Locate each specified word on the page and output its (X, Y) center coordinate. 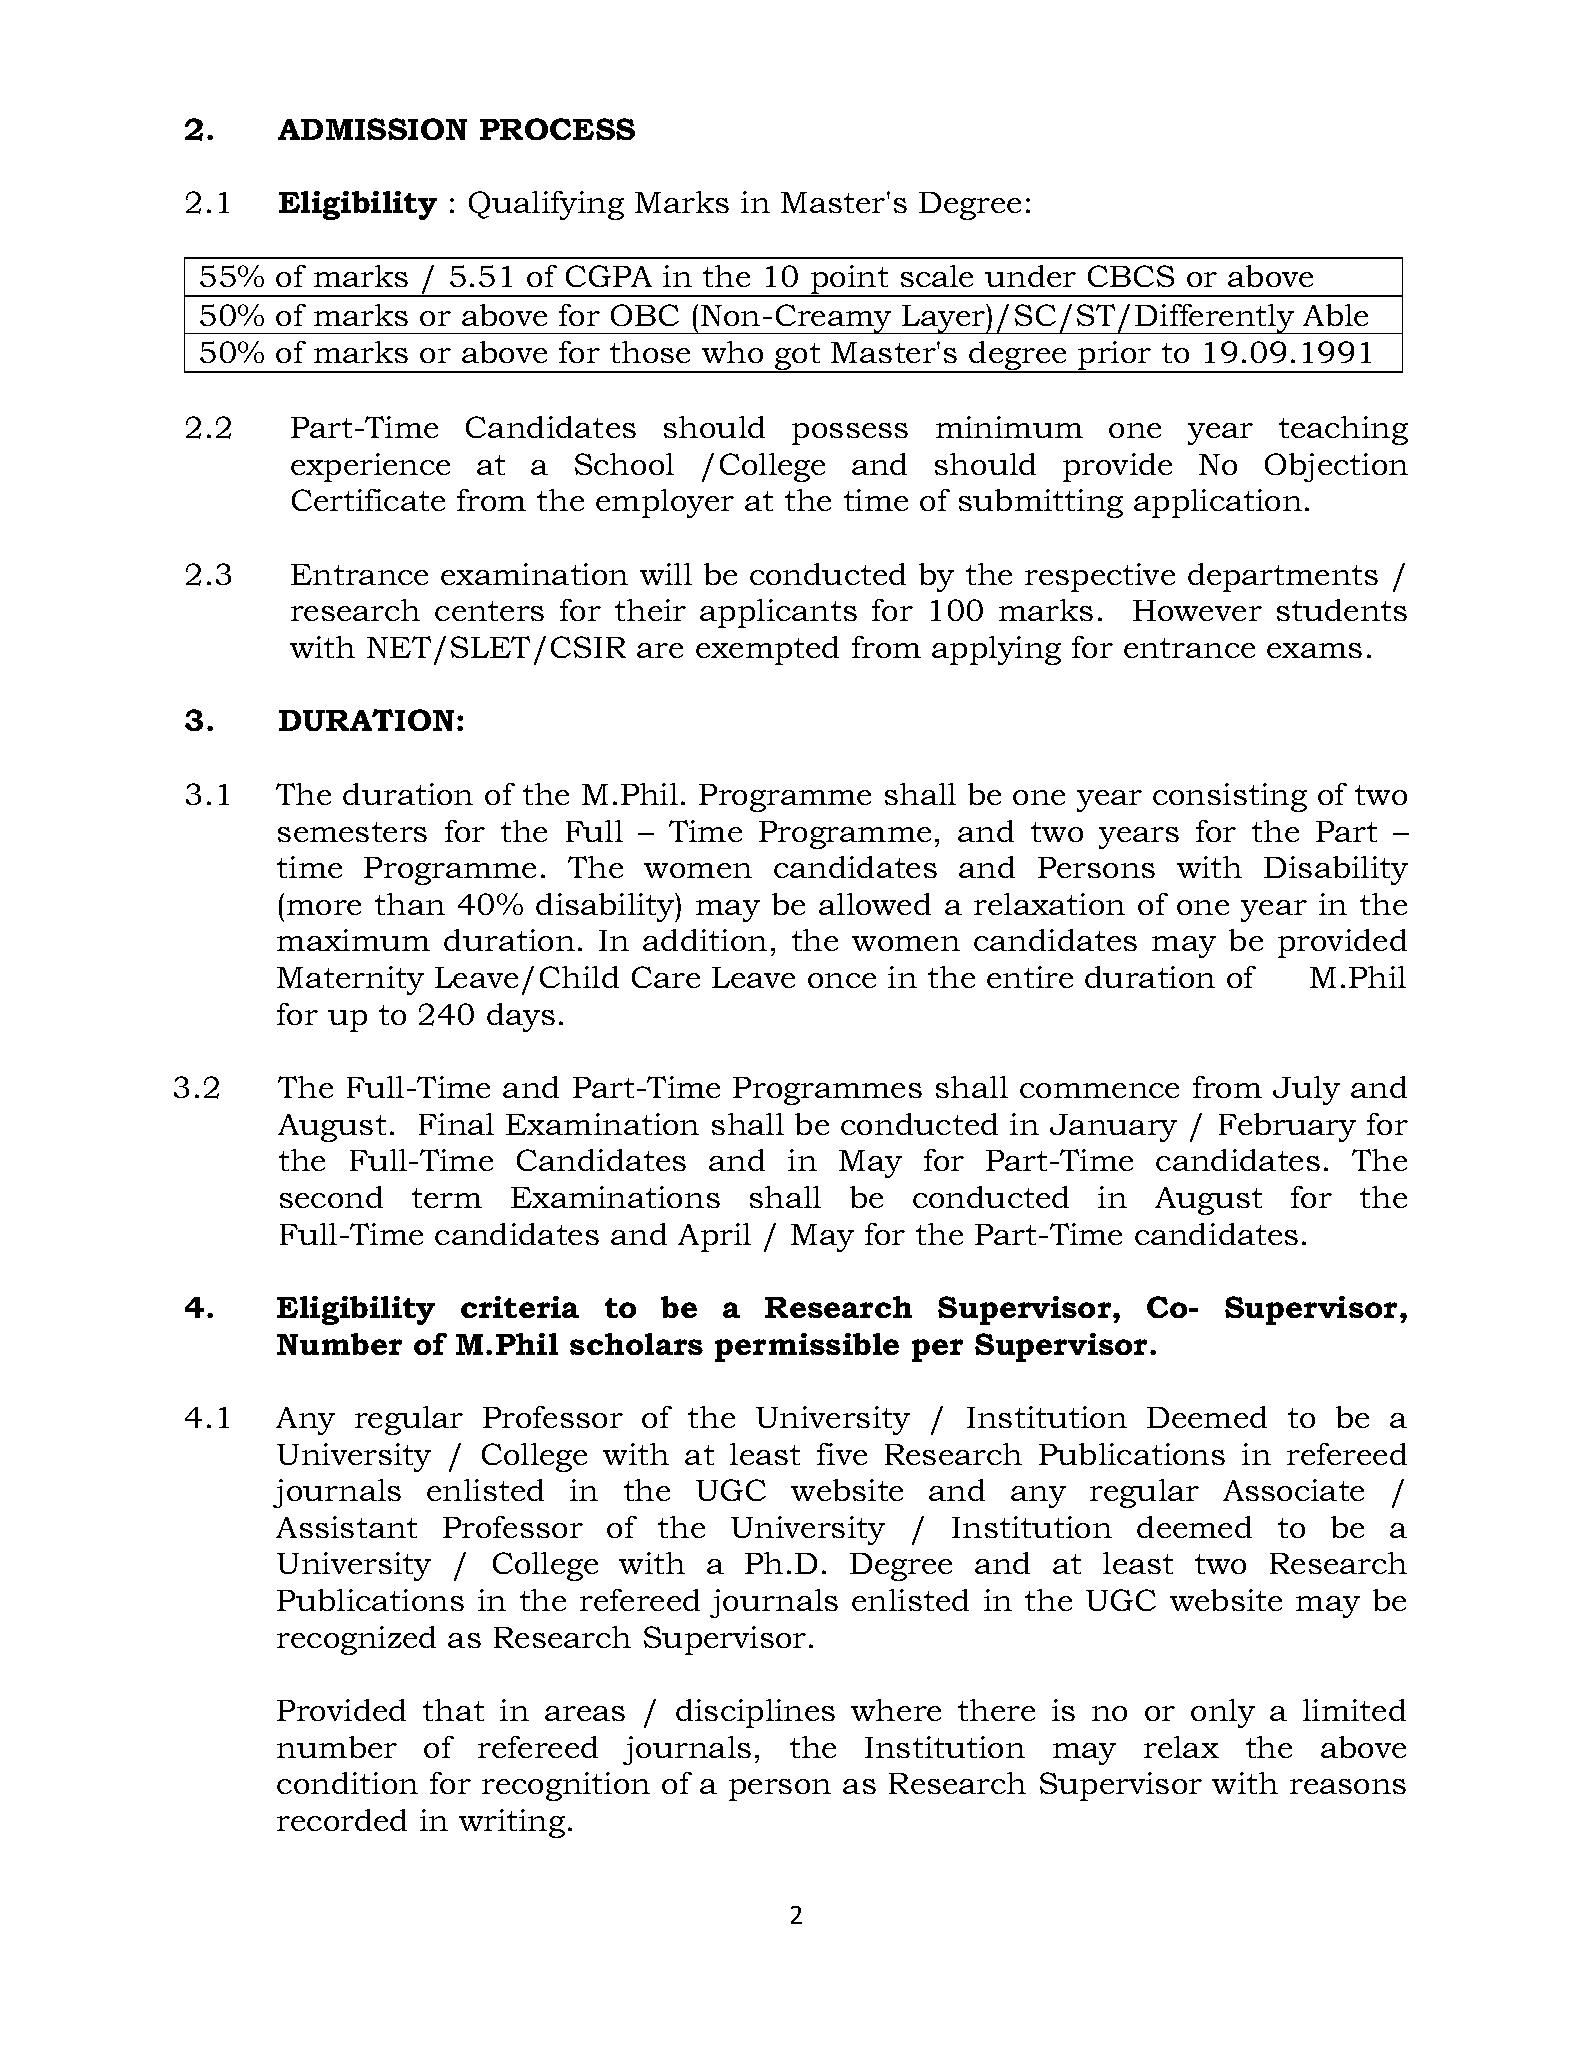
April (714, 1237)
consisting (1230, 797)
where (896, 1710)
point (850, 281)
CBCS (1131, 276)
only (1223, 1713)
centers (489, 611)
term (447, 1198)
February (1287, 1127)
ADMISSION (372, 129)
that (453, 1710)
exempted (767, 650)
